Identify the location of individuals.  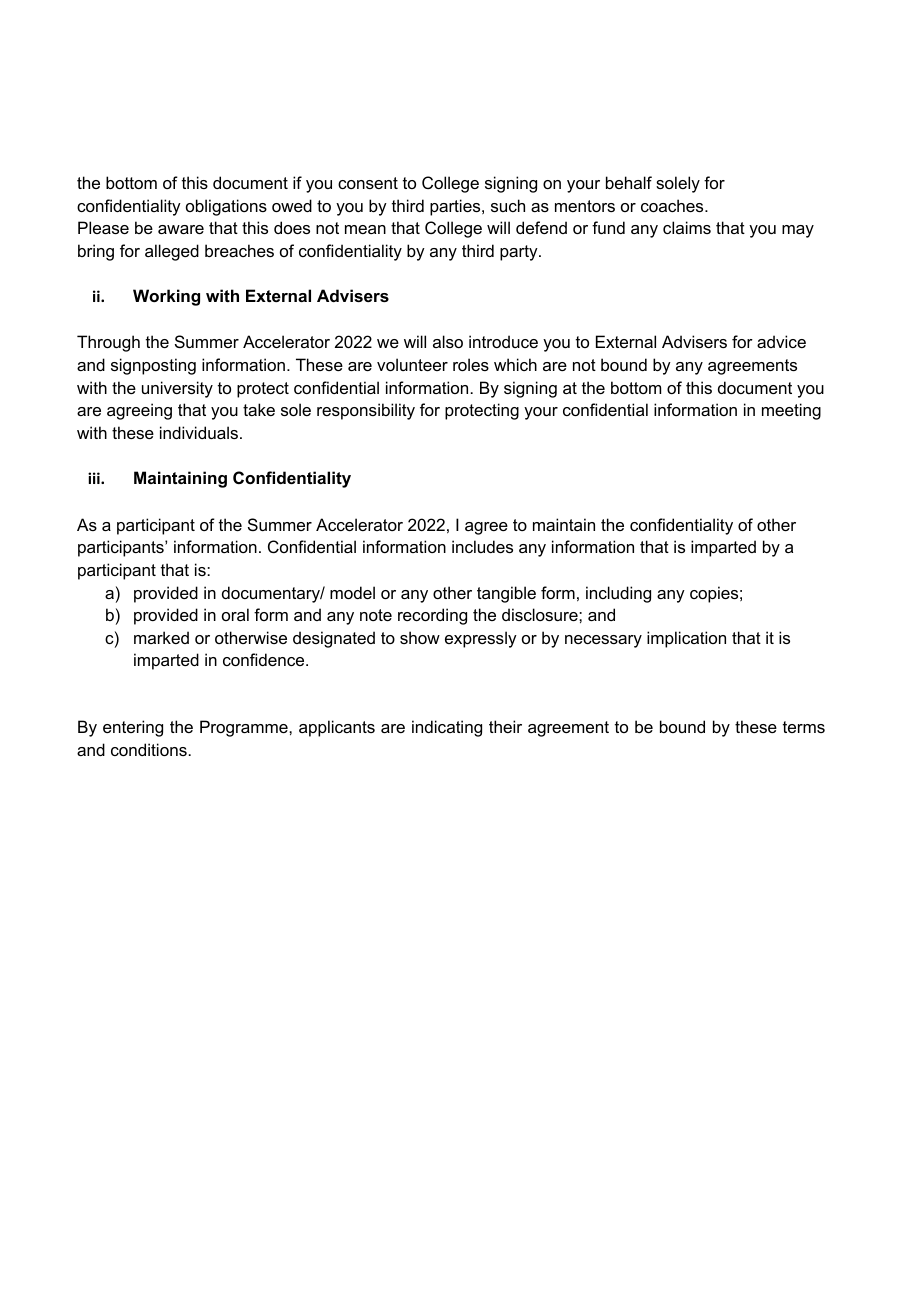
(199, 432).
